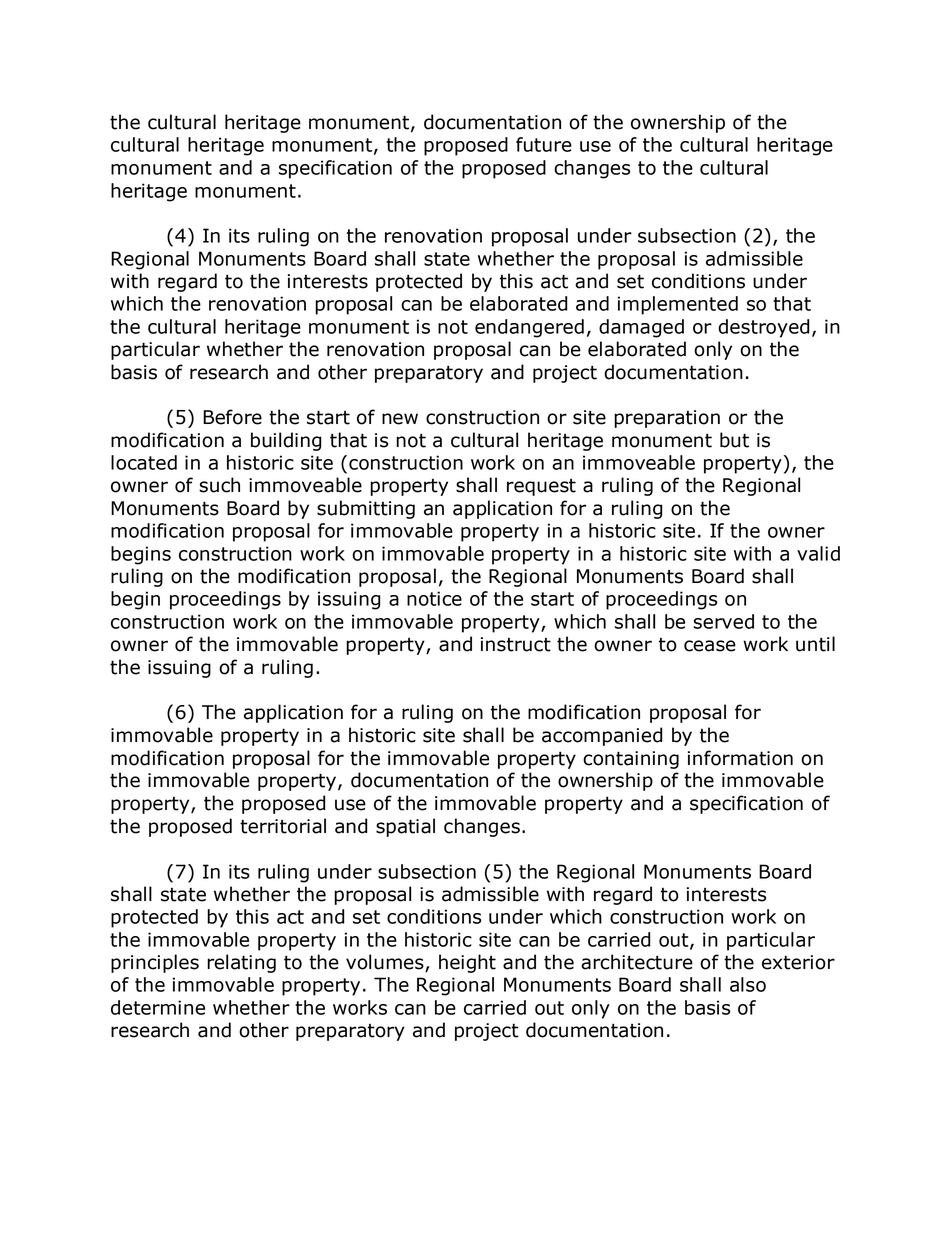 Image resolution: width=952 pixels, height=1233 pixels. I want to click on but, so click(734, 440).
